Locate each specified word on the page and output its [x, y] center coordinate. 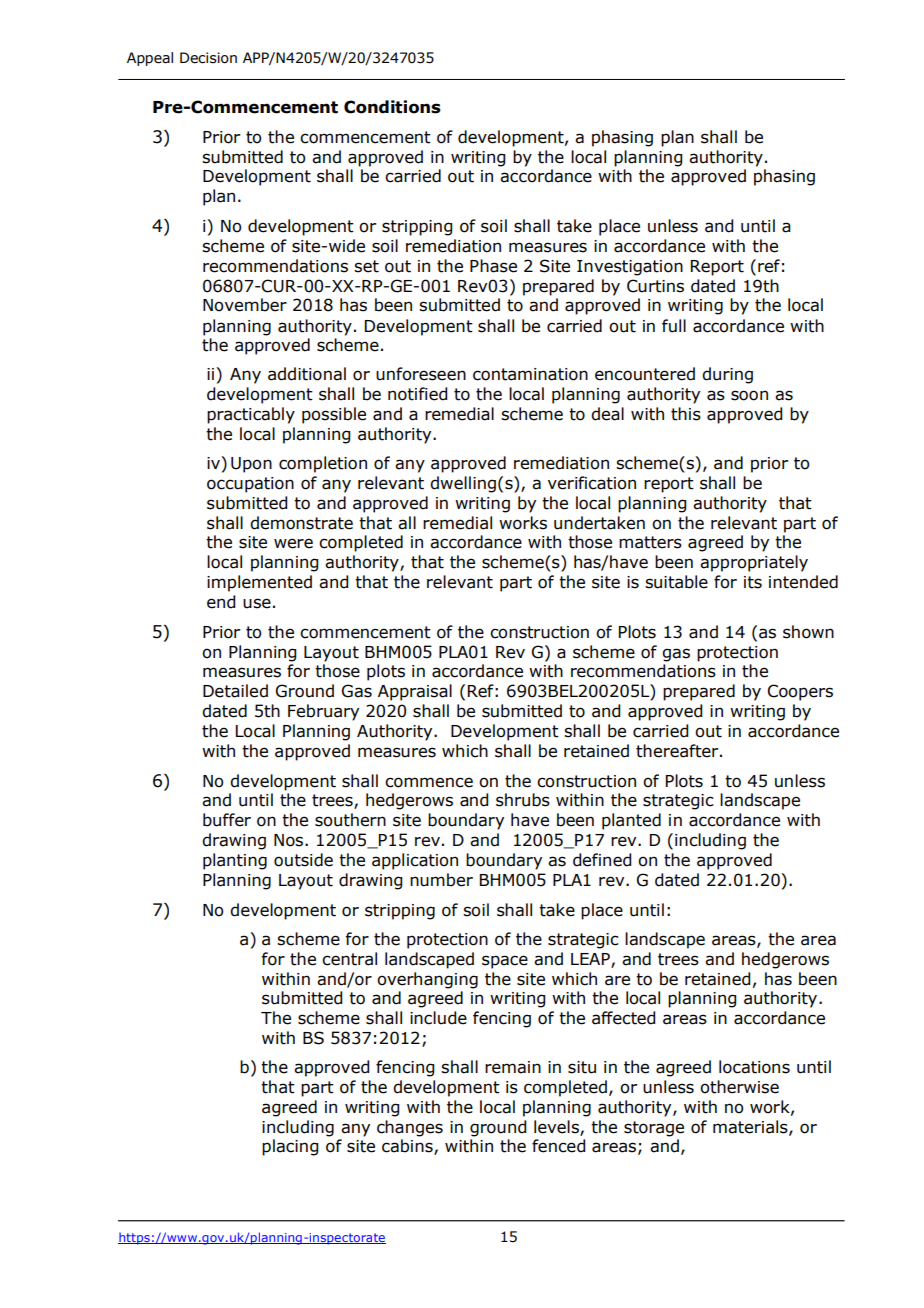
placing [290, 1147]
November [245, 305]
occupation [250, 485]
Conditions [392, 107]
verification [592, 483]
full [674, 326]
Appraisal [415, 692]
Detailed [235, 691]
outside [303, 860]
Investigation [630, 268]
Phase [493, 266]
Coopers [800, 692]
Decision [208, 58]
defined [602, 860]
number [441, 880]
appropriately [754, 563]
